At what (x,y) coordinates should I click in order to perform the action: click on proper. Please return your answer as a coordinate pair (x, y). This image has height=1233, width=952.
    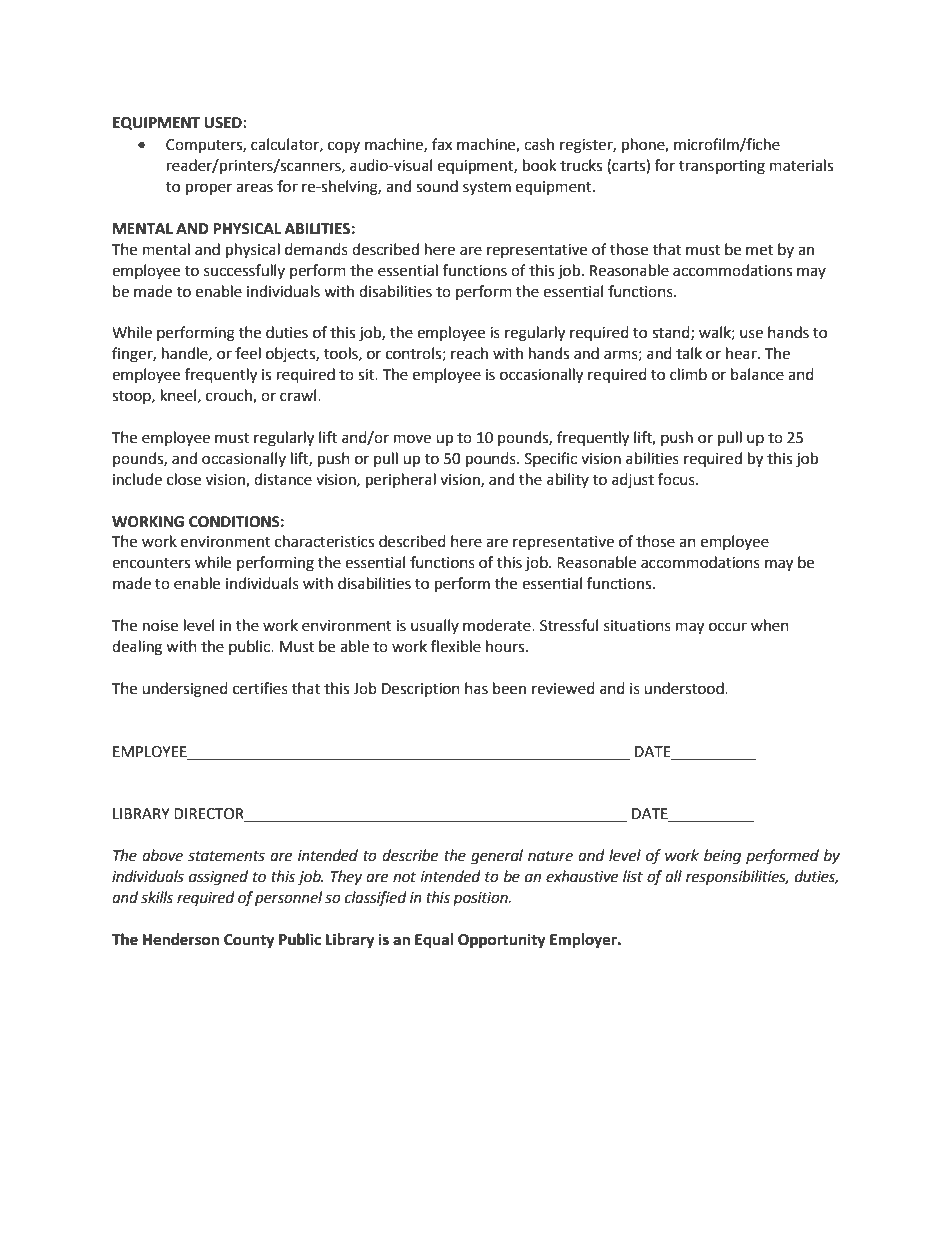
    Looking at the image, I should click on (209, 189).
